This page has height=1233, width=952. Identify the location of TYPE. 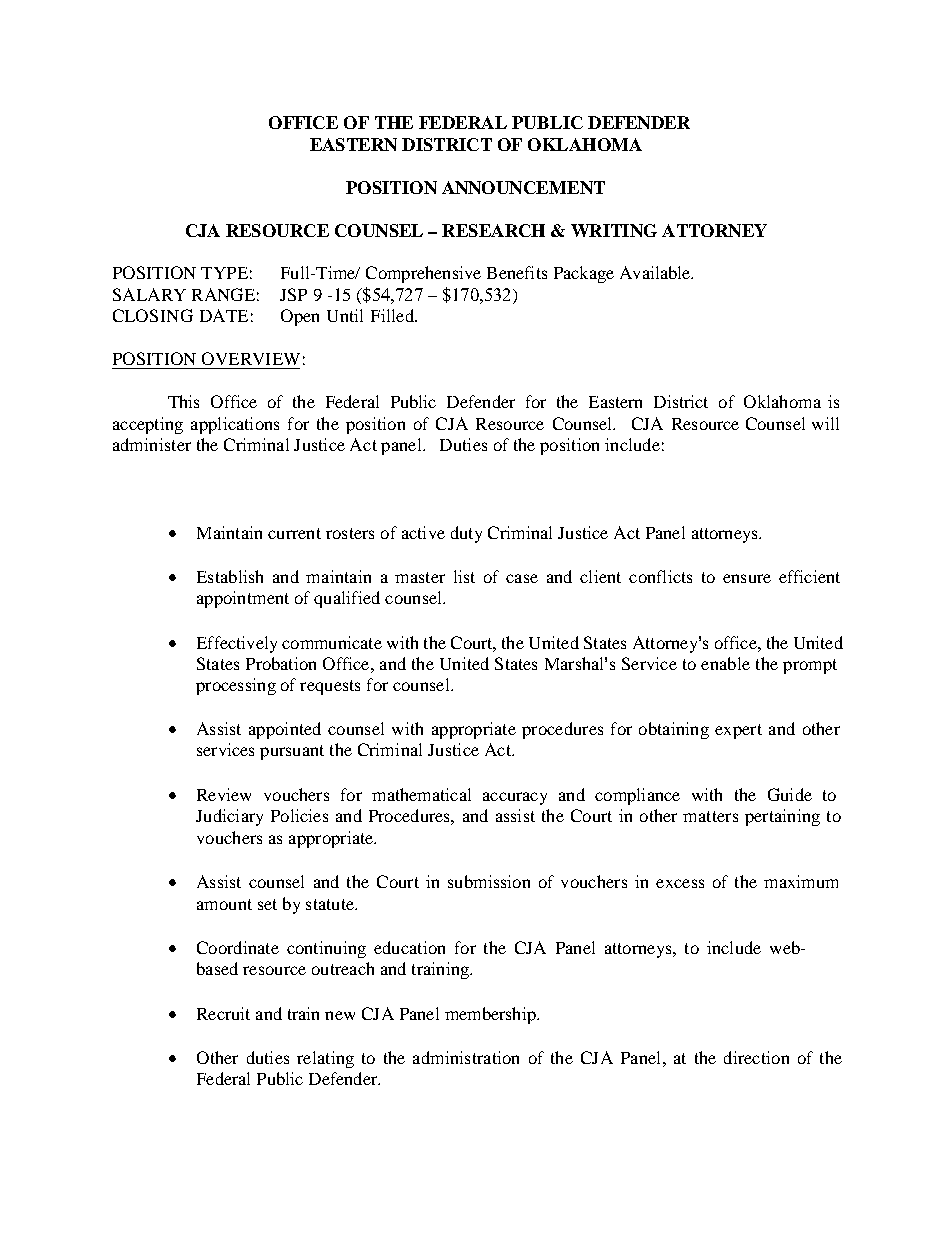
(224, 273).
